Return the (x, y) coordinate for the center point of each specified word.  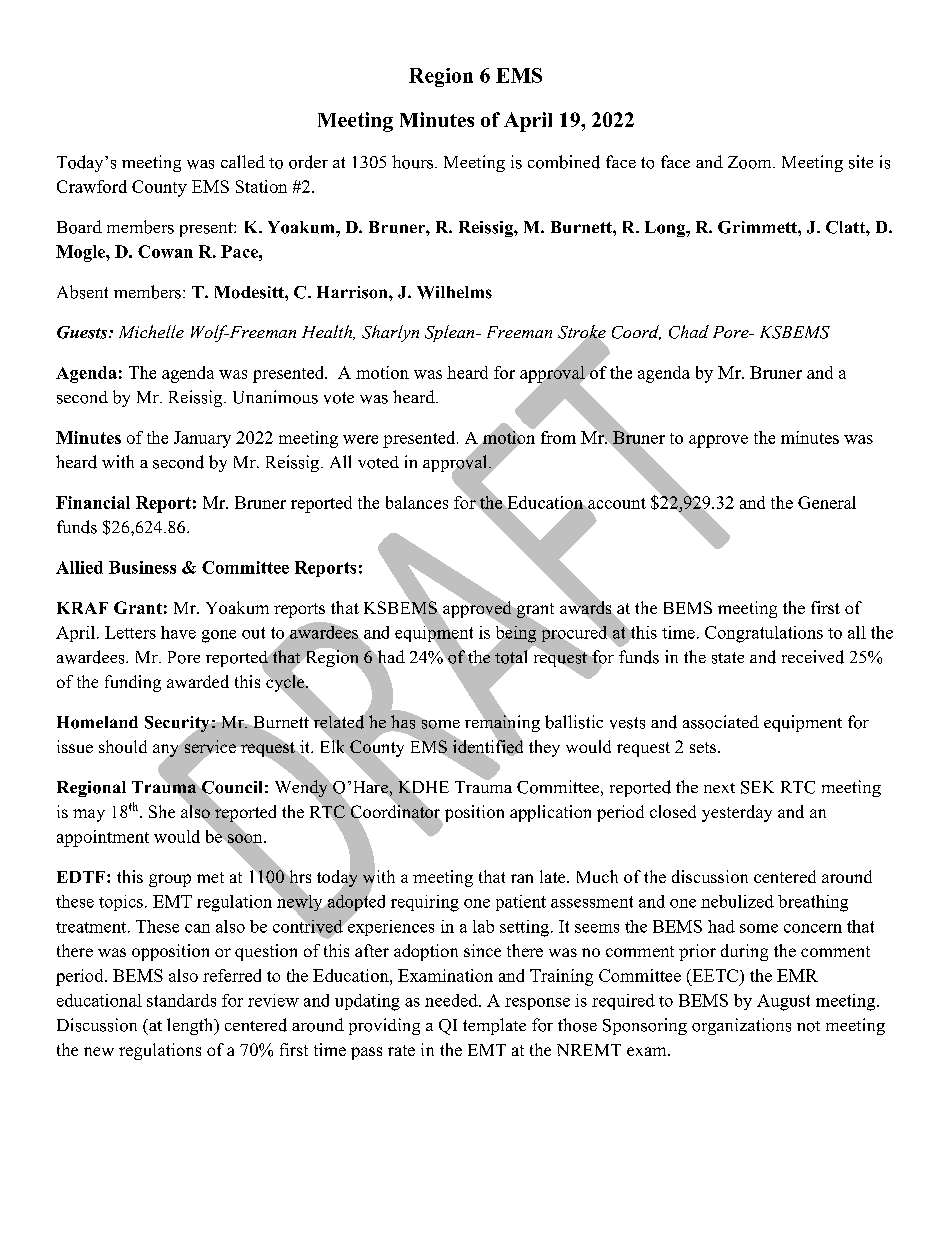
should (123, 746)
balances (417, 502)
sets (704, 747)
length (191, 1026)
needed (452, 1000)
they (544, 748)
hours (414, 162)
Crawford (92, 186)
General (827, 502)
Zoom (751, 162)
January (202, 439)
